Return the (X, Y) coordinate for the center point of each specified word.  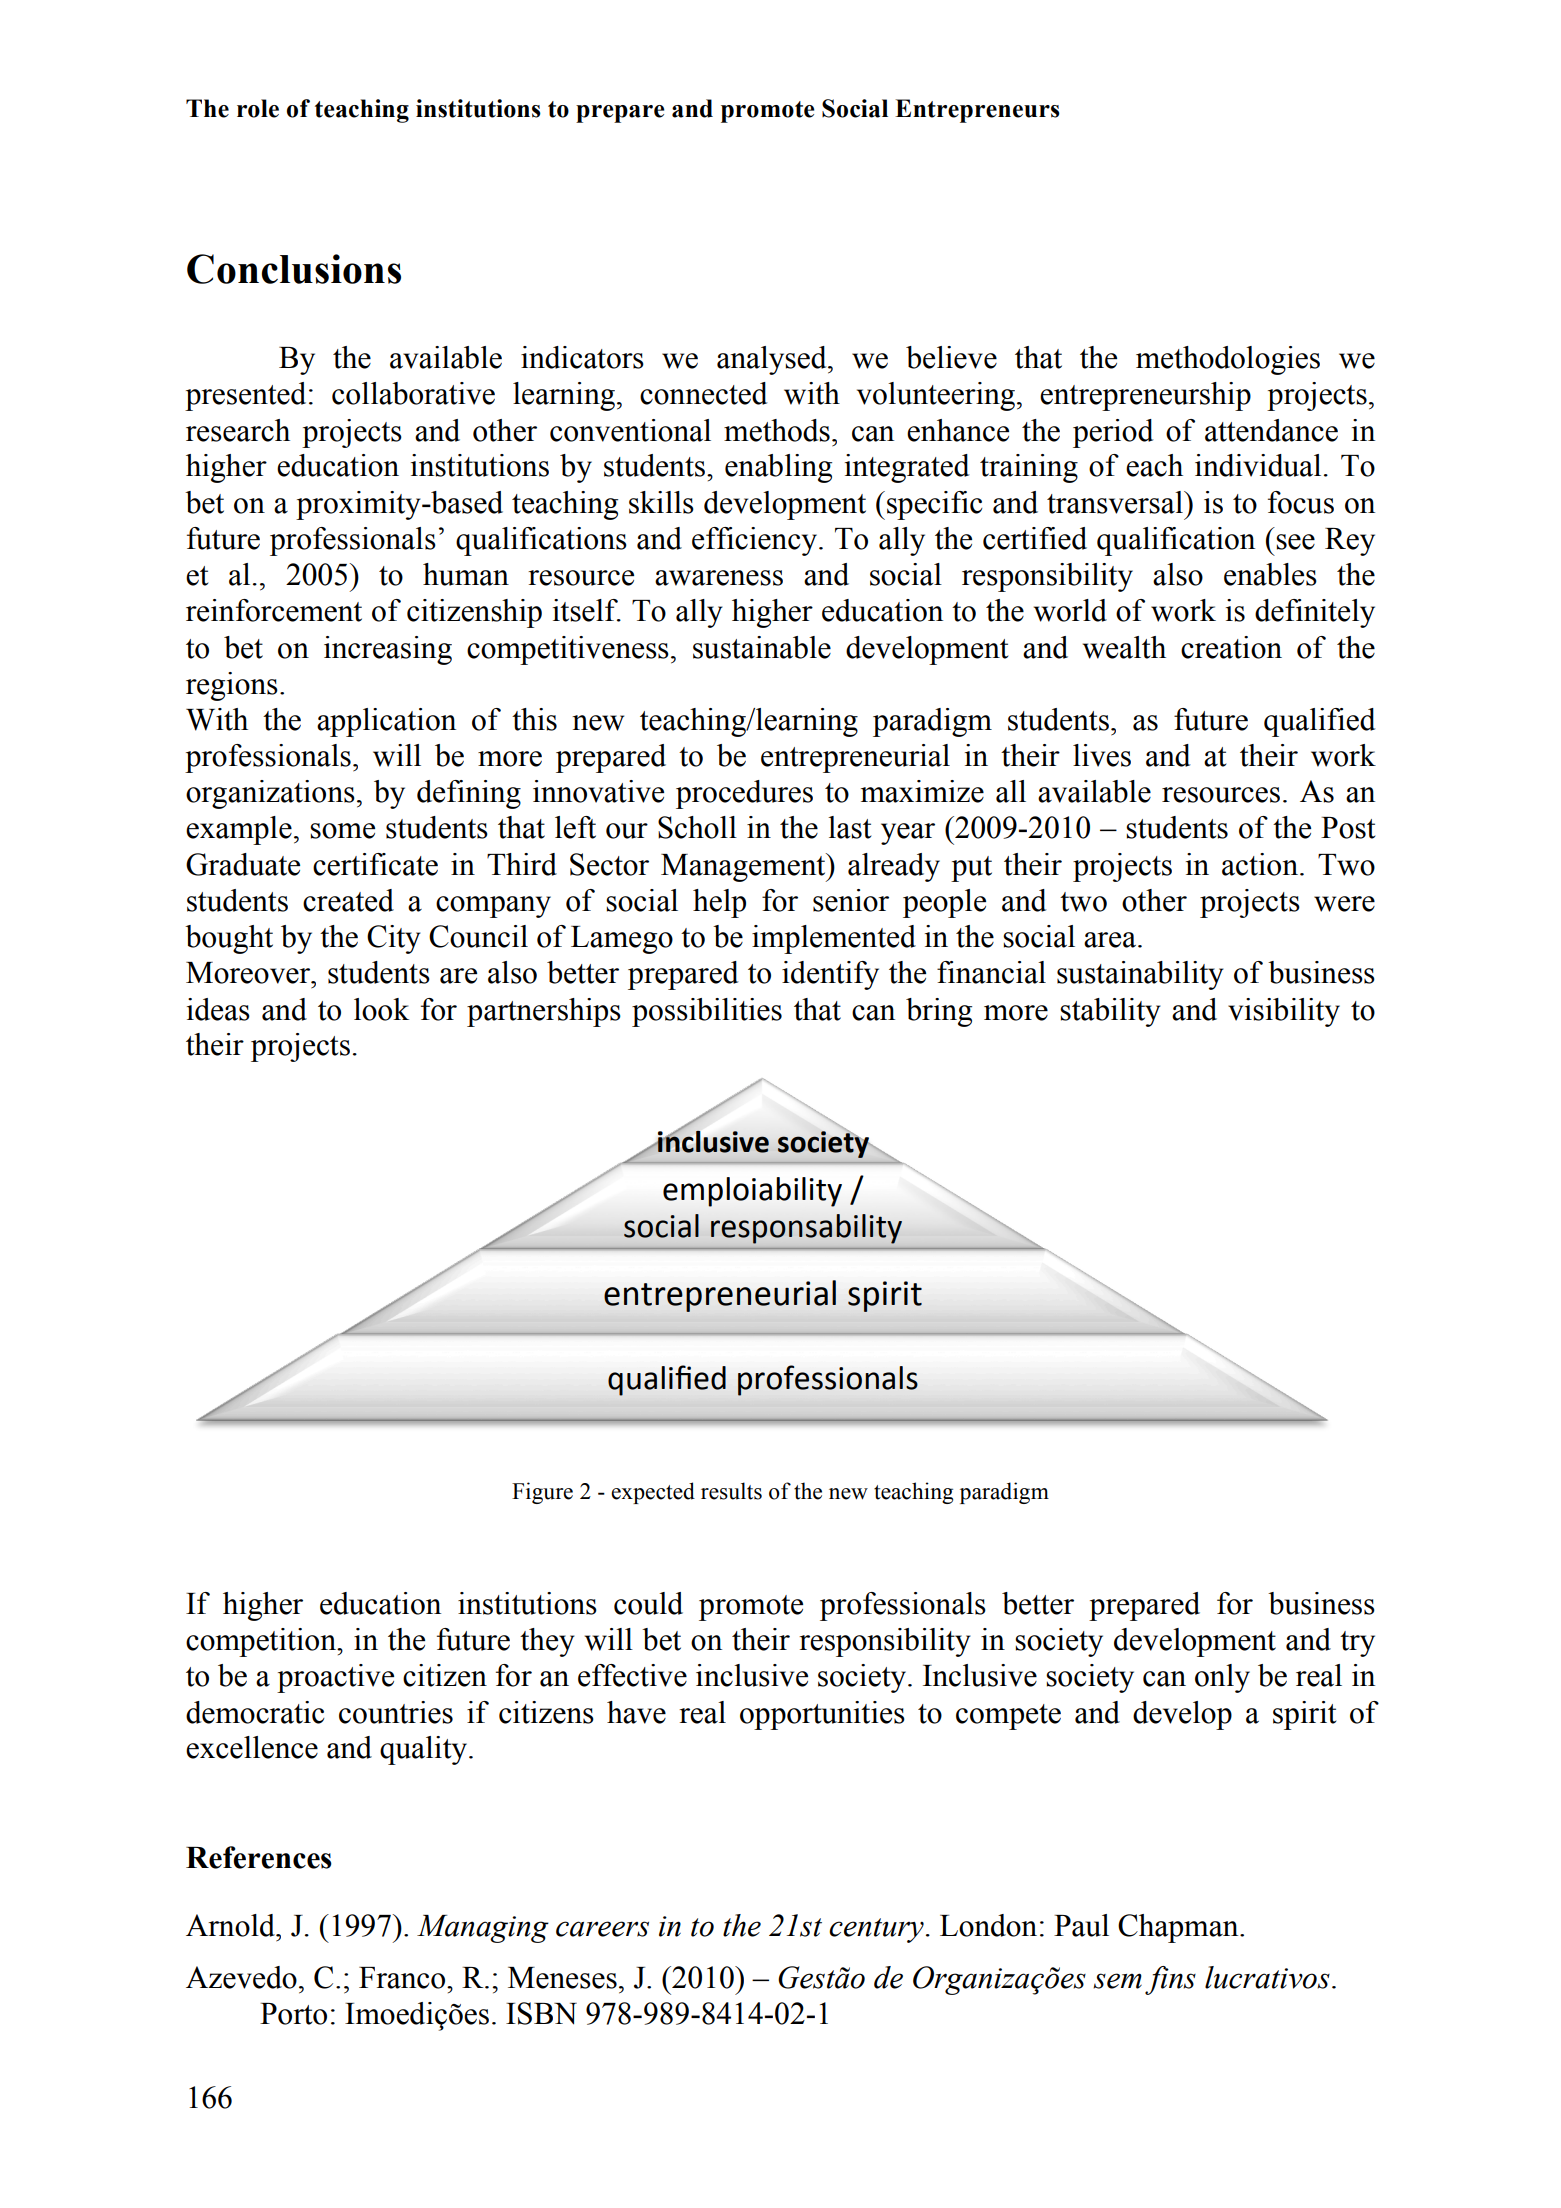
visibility (1284, 1012)
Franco (403, 1978)
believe (951, 357)
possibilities (707, 1012)
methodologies (1228, 360)
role (258, 108)
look (381, 1009)
